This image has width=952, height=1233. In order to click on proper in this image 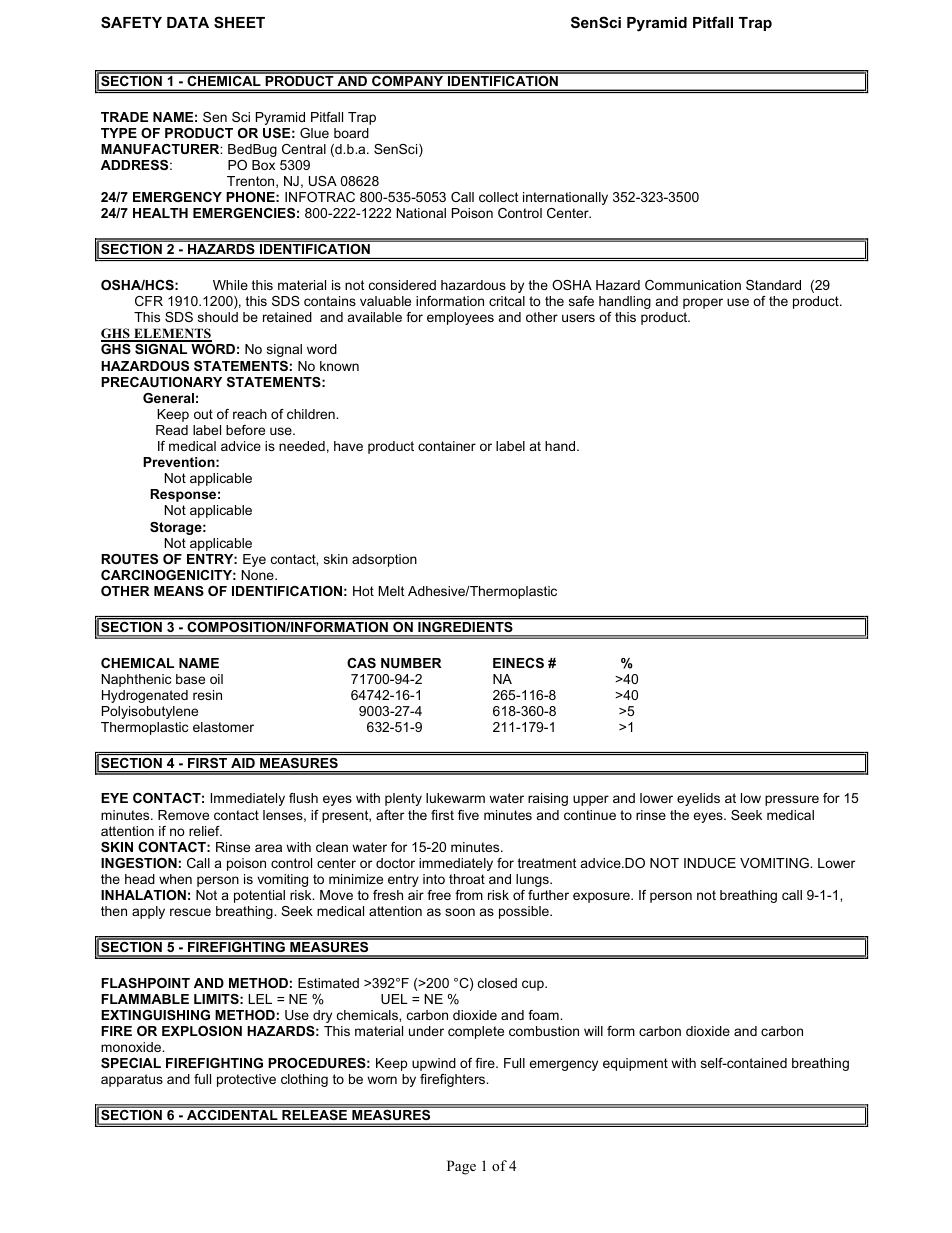, I will do `click(703, 303)`.
